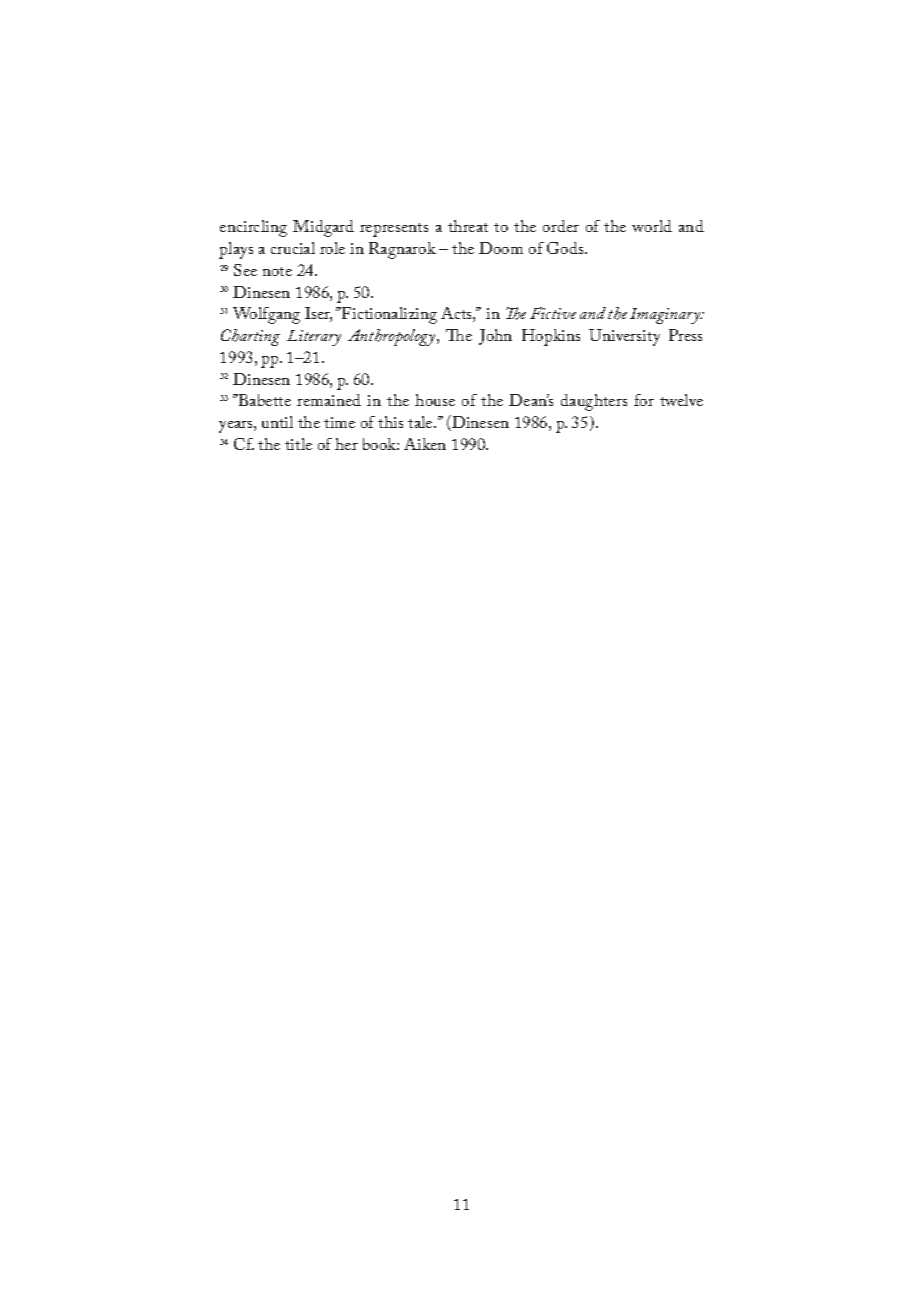 The height and width of the screenshot is (1308, 924). What do you see at coordinates (468, 226) in the screenshot?
I see `threat` at bounding box center [468, 226].
